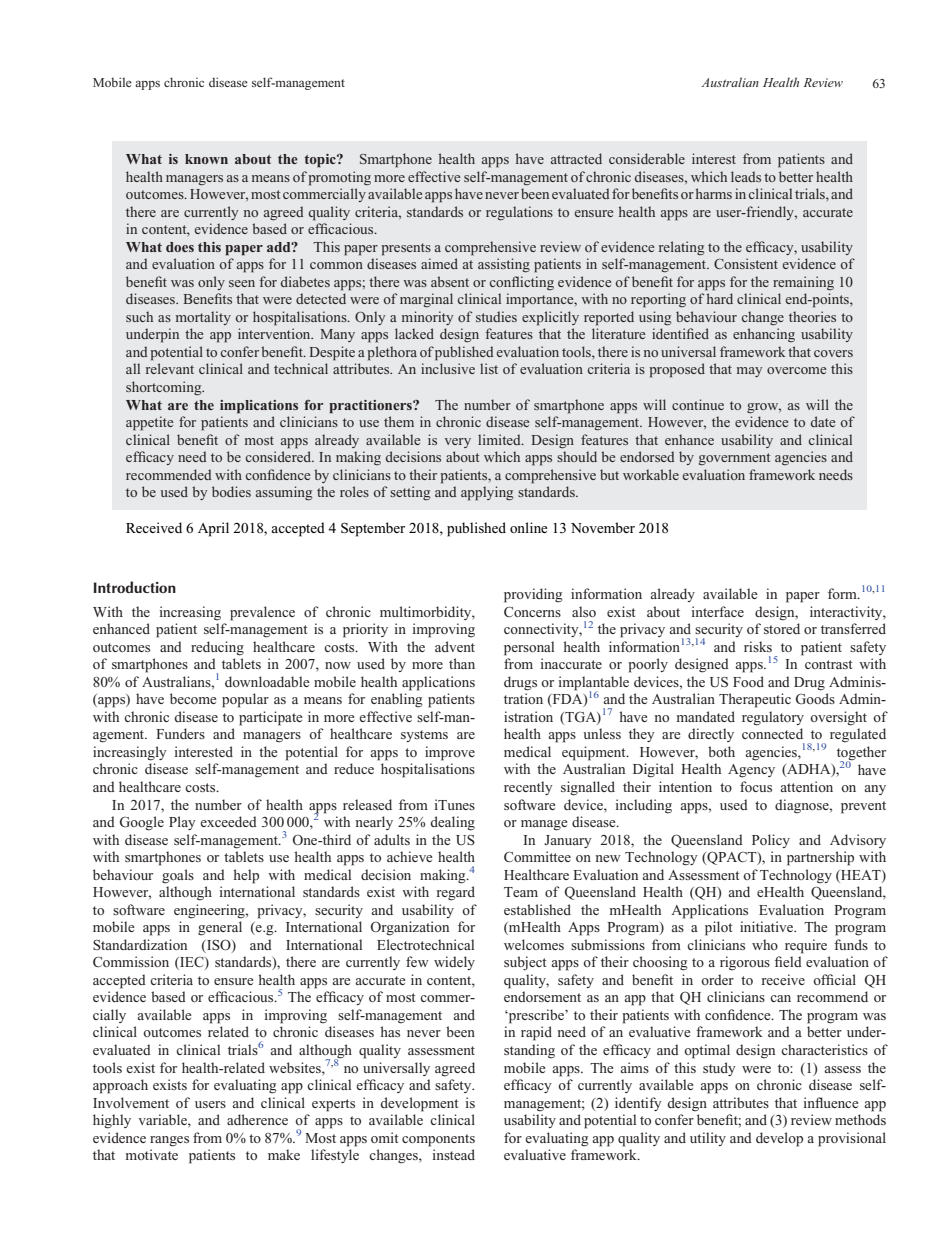  Describe the element at coordinates (734, 459) in the screenshot. I see `government` at that location.
